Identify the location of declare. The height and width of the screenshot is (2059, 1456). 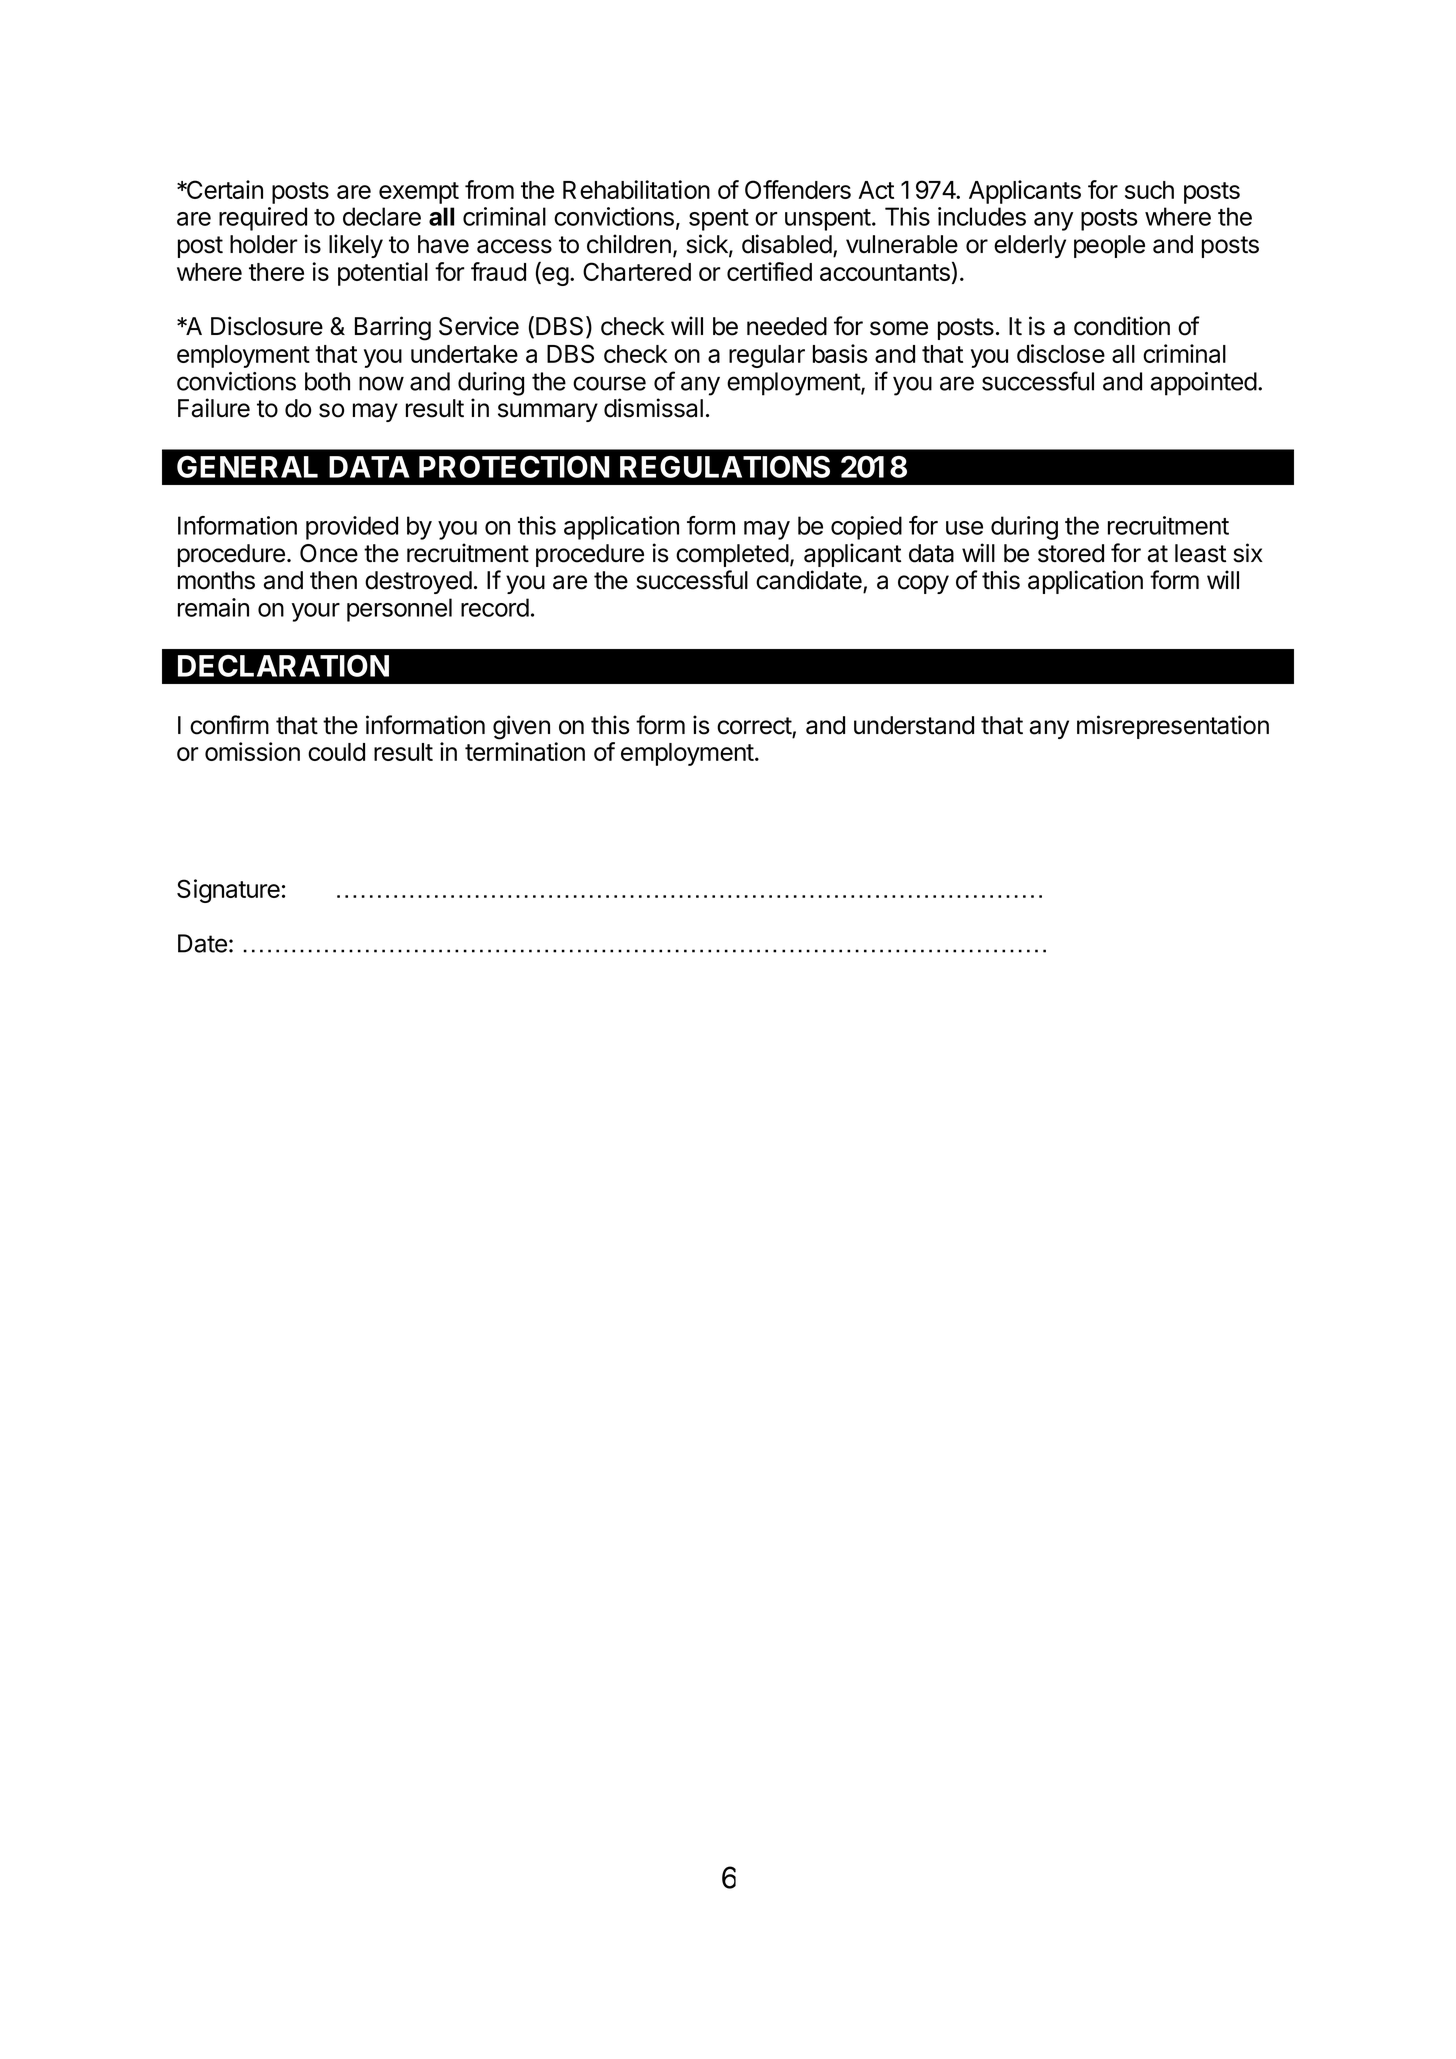
(382, 216).
